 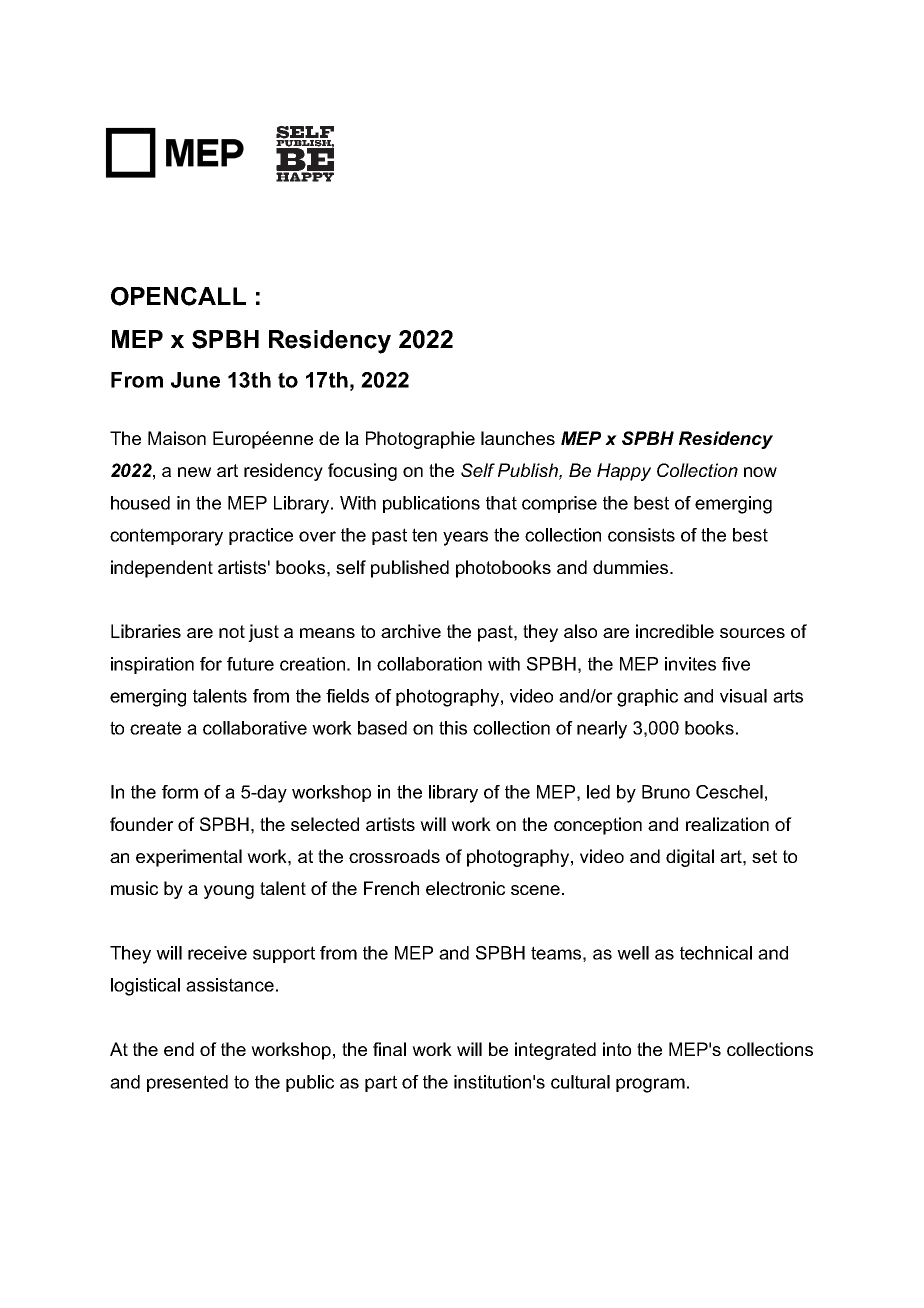 I want to click on launches, so click(x=518, y=438).
